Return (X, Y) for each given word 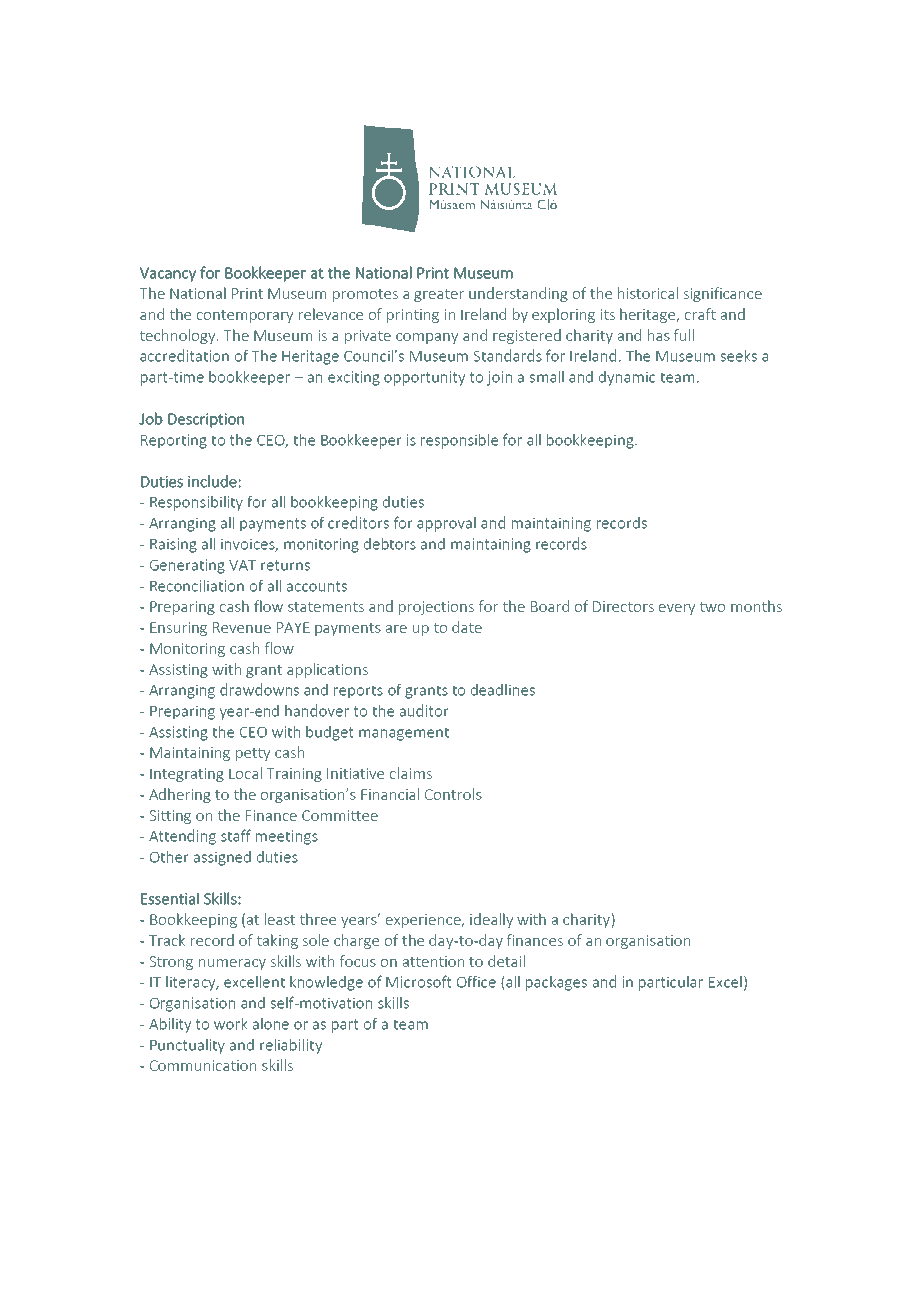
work (231, 1023)
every (677, 609)
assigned (222, 858)
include (212, 481)
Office (476, 981)
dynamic (627, 378)
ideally (491, 920)
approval (446, 524)
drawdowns (259, 689)
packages (556, 983)
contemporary (245, 316)
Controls (453, 794)
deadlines (503, 689)
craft (700, 314)
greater (439, 295)
